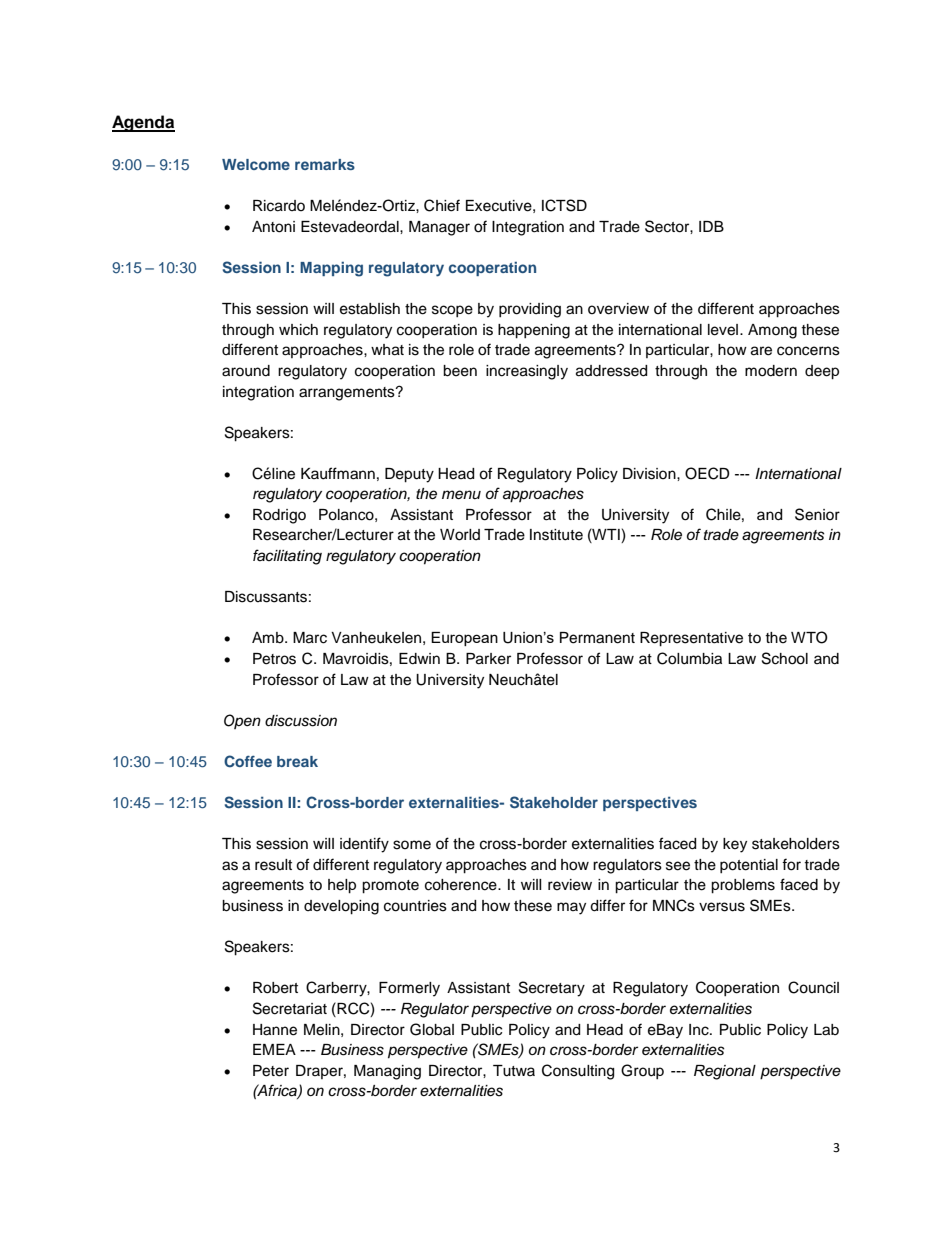  Describe the element at coordinates (248, 761) in the screenshot. I see `Coffee` at that location.
